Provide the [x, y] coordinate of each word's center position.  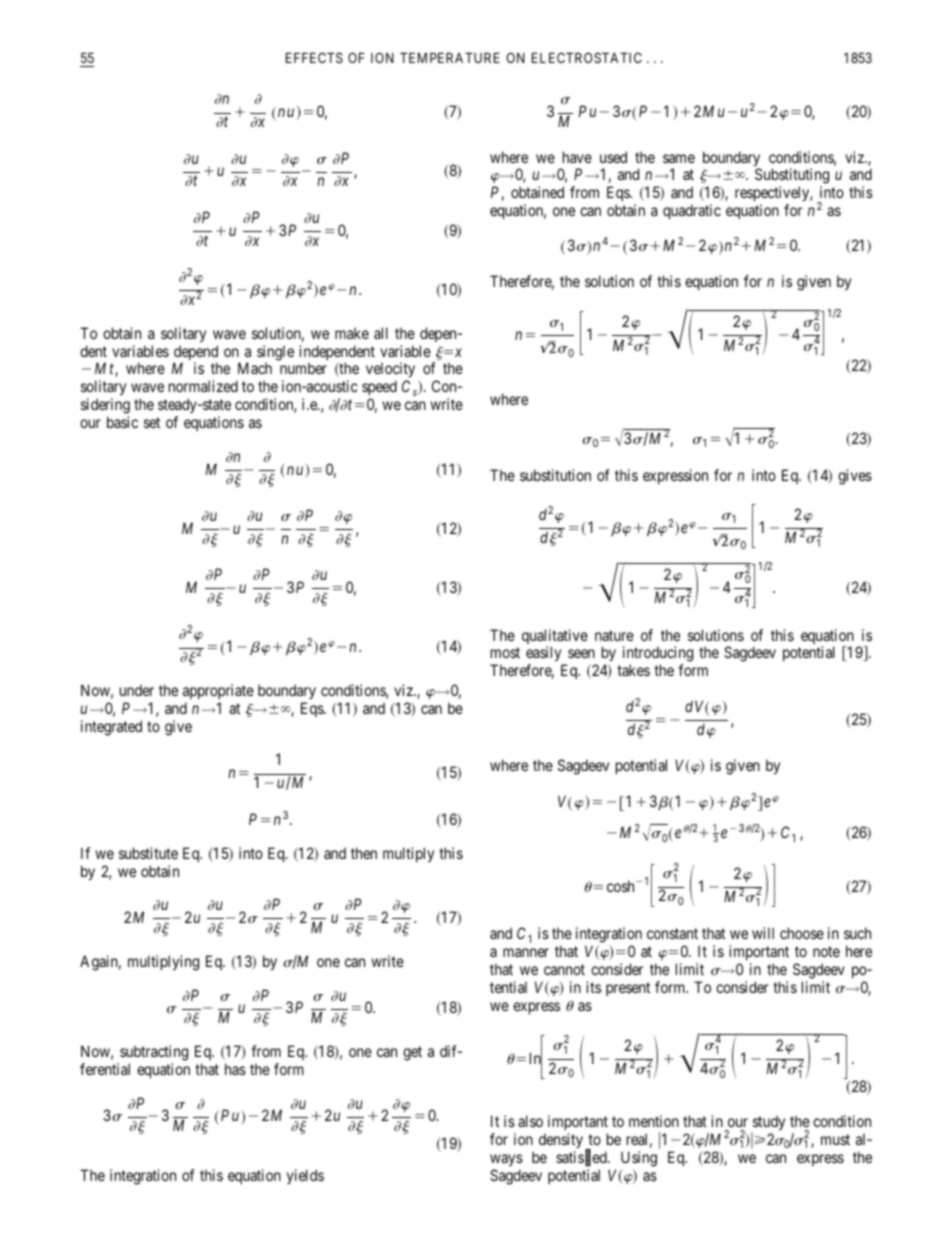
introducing [658, 655]
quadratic [692, 211]
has [235, 1069]
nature [614, 635]
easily [545, 655]
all [381, 333]
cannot [564, 969]
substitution [555, 475]
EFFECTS [314, 57]
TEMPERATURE [450, 58]
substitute [148, 853]
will [763, 933]
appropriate [218, 691]
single [275, 354]
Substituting [792, 177]
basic [122, 422]
